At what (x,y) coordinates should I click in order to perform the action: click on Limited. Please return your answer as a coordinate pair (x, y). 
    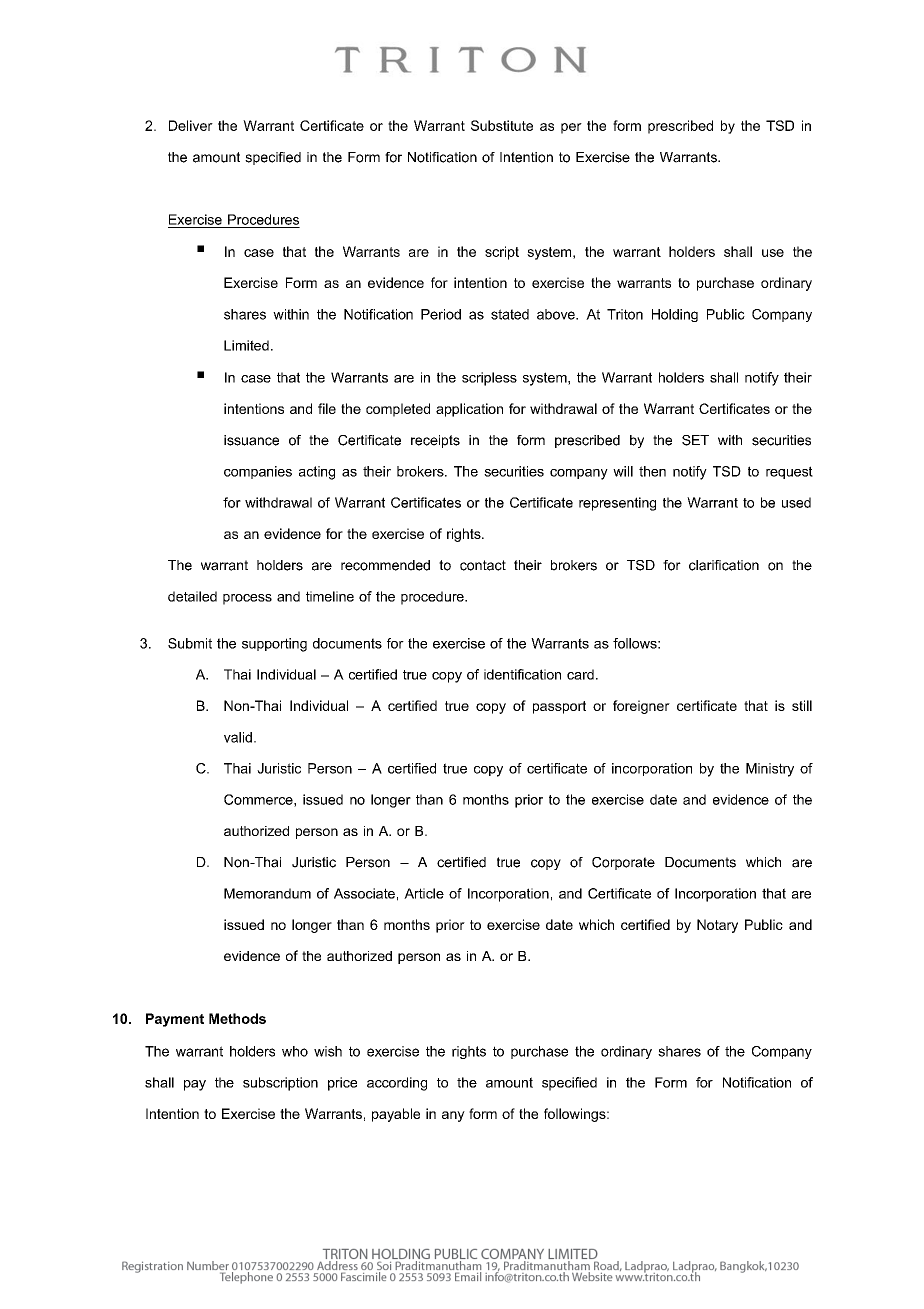
    Looking at the image, I should click on (246, 345).
